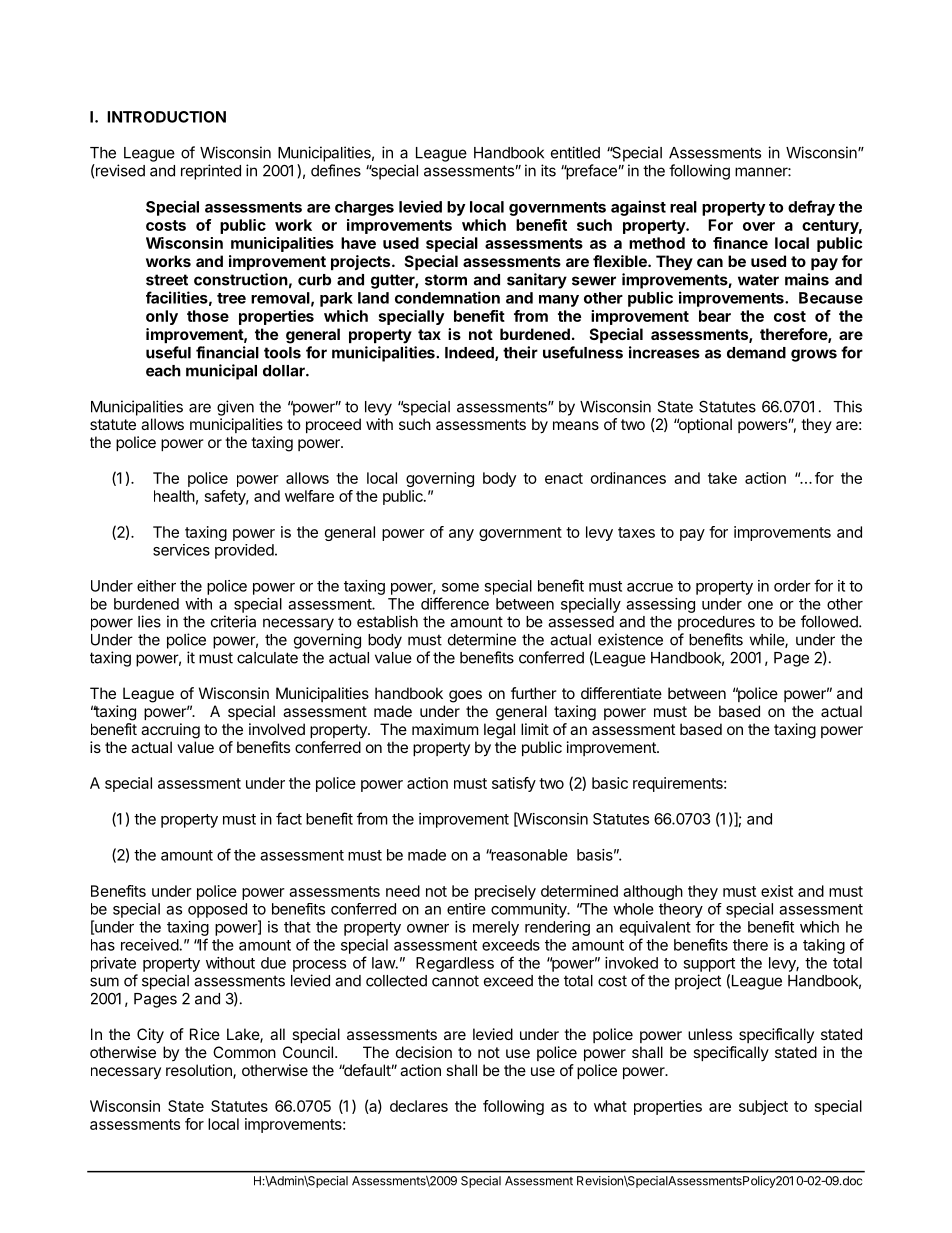  I want to click on reprinted, so click(211, 172).
